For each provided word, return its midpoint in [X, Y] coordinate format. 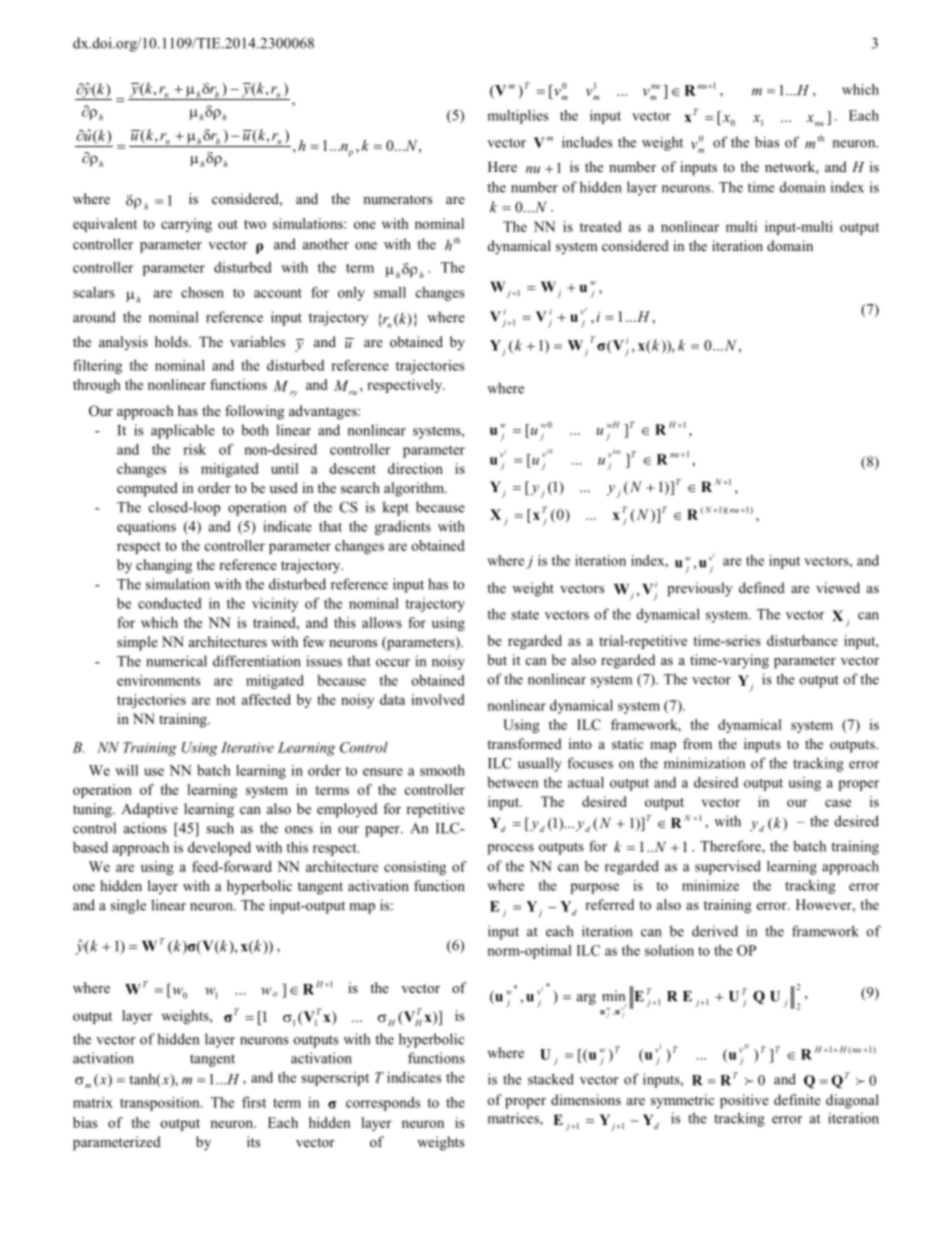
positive [744, 1101]
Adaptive [149, 810]
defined [762, 587]
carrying [186, 225]
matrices [514, 1119]
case [838, 803]
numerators [397, 199]
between [512, 782]
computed [147, 489]
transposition [161, 1104]
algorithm [415, 489]
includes [587, 142]
